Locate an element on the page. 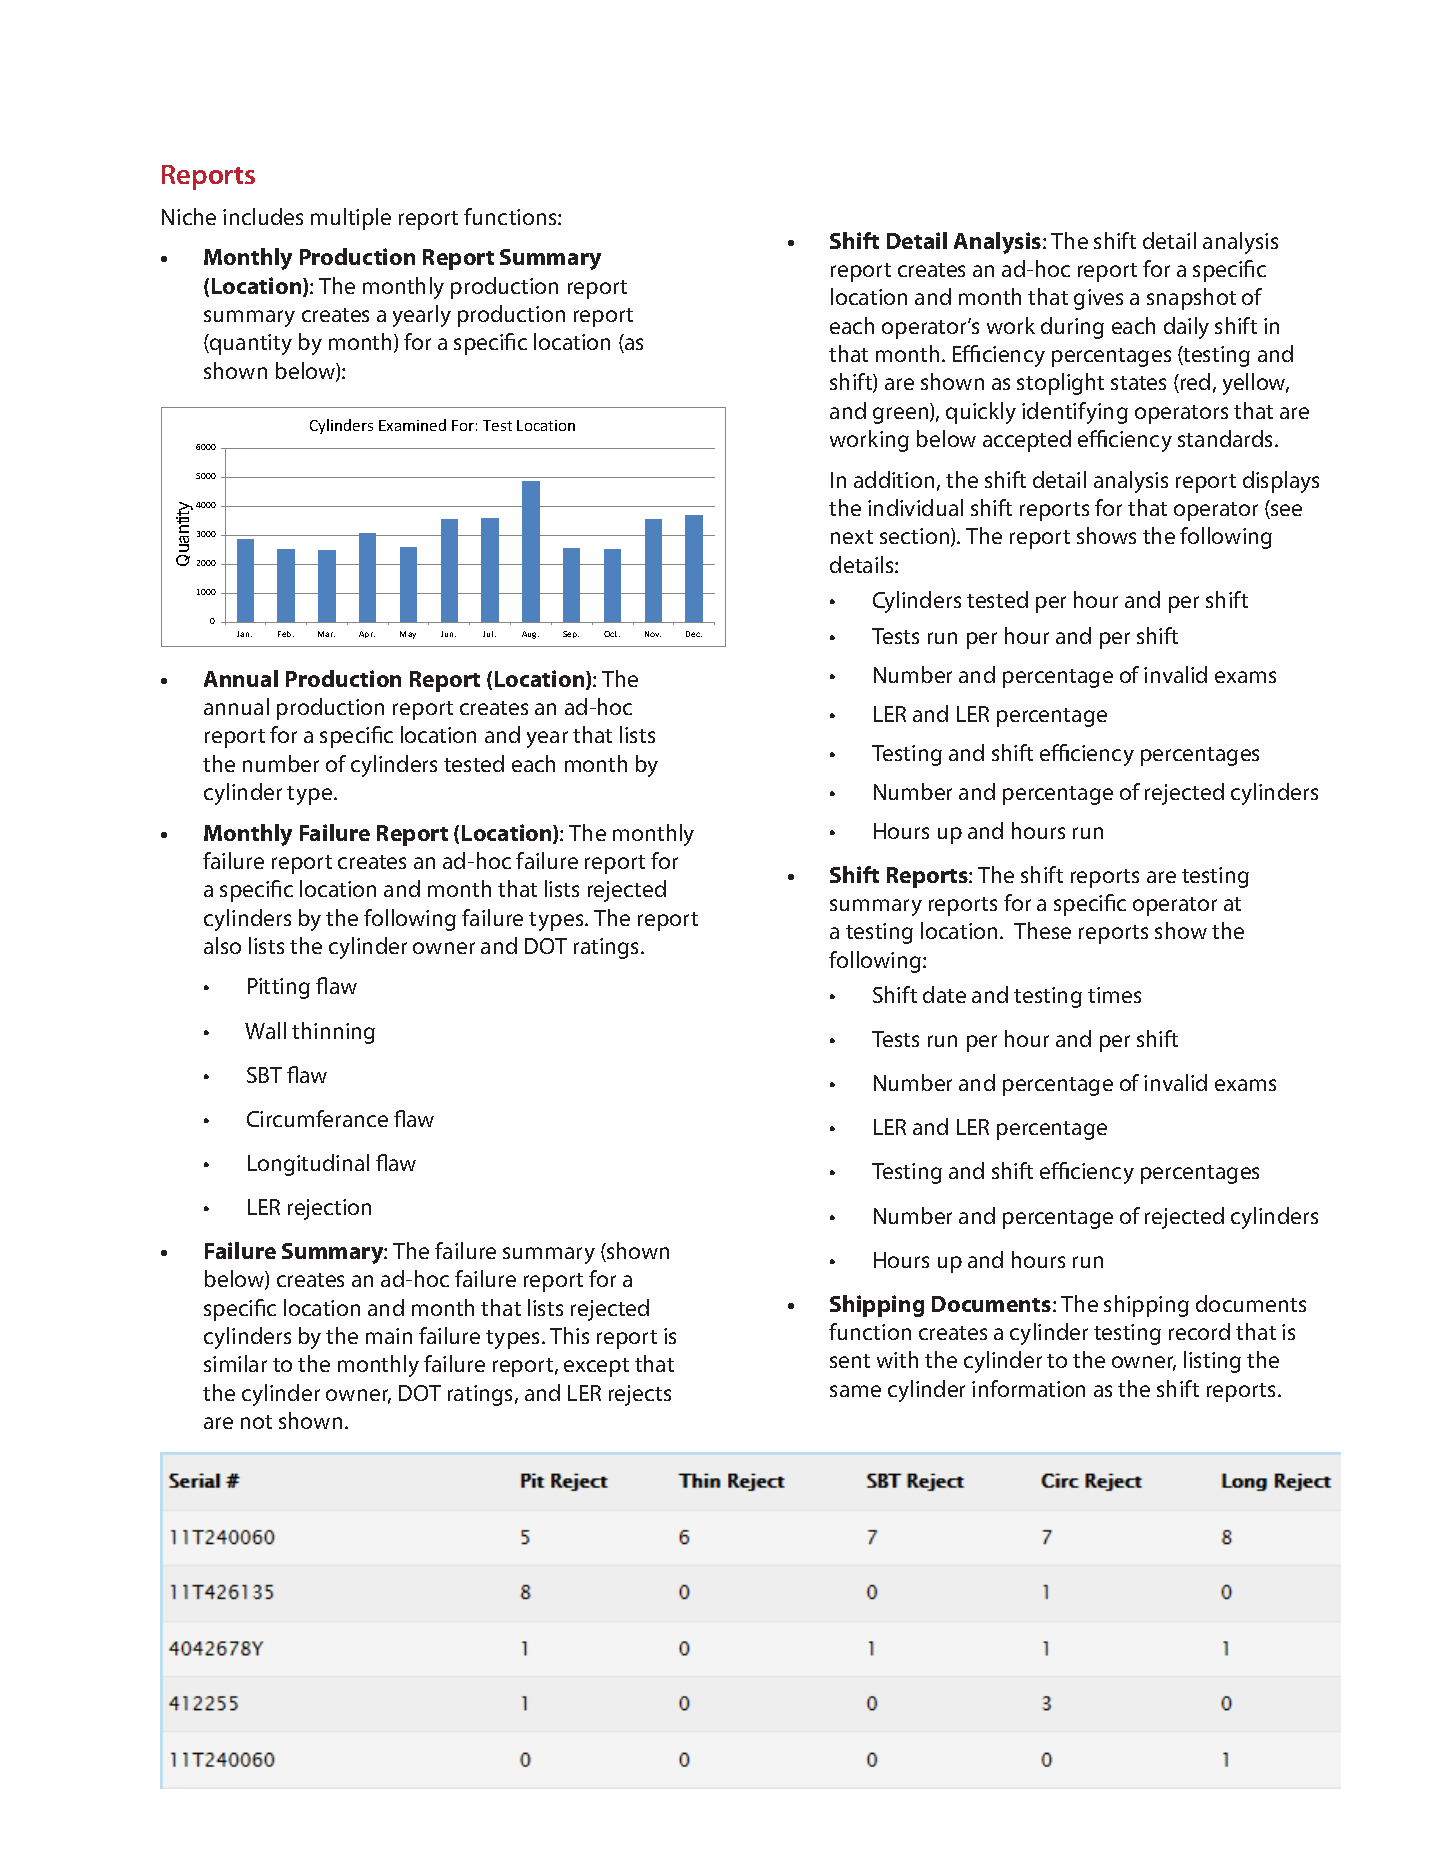  thinning is located at coordinates (333, 1033).
